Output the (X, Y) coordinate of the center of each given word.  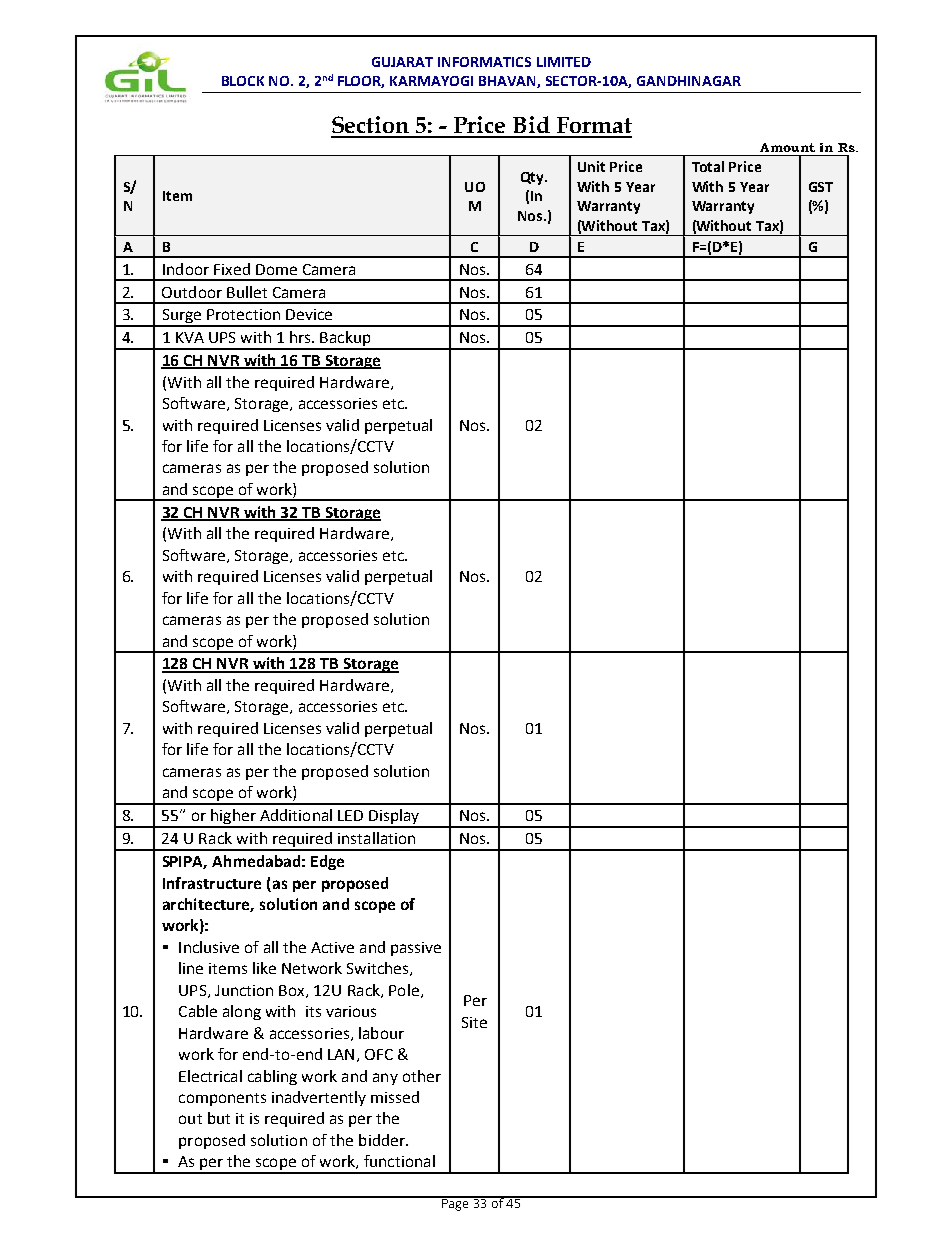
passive (416, 949)
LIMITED (564, 62)
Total (708, 166)
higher (233, 818)
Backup (345, 340)
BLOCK (243, 81)
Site (474, 1022)
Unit (591, 166)
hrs (301, 337)
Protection (243, 314)
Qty (534, 178)
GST (821, 187)
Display (394, 818)
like (264, 968)
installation (376, 838)
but (219, 1118)
